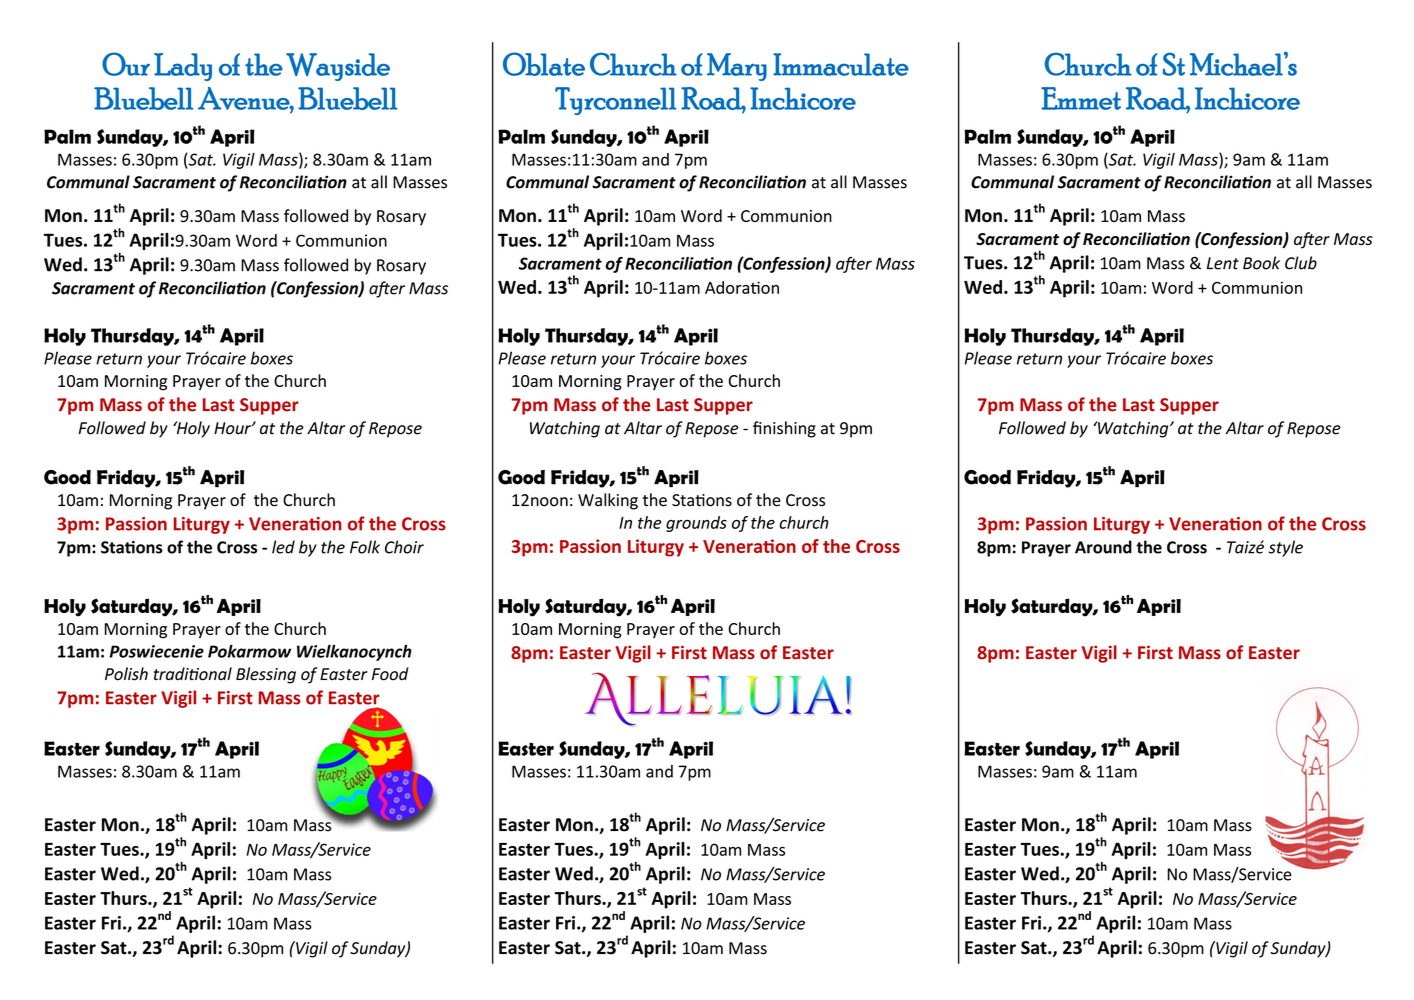  Describe the element at coordinates (266, 675) in the screenshot. I see `Blessing` at that location.
